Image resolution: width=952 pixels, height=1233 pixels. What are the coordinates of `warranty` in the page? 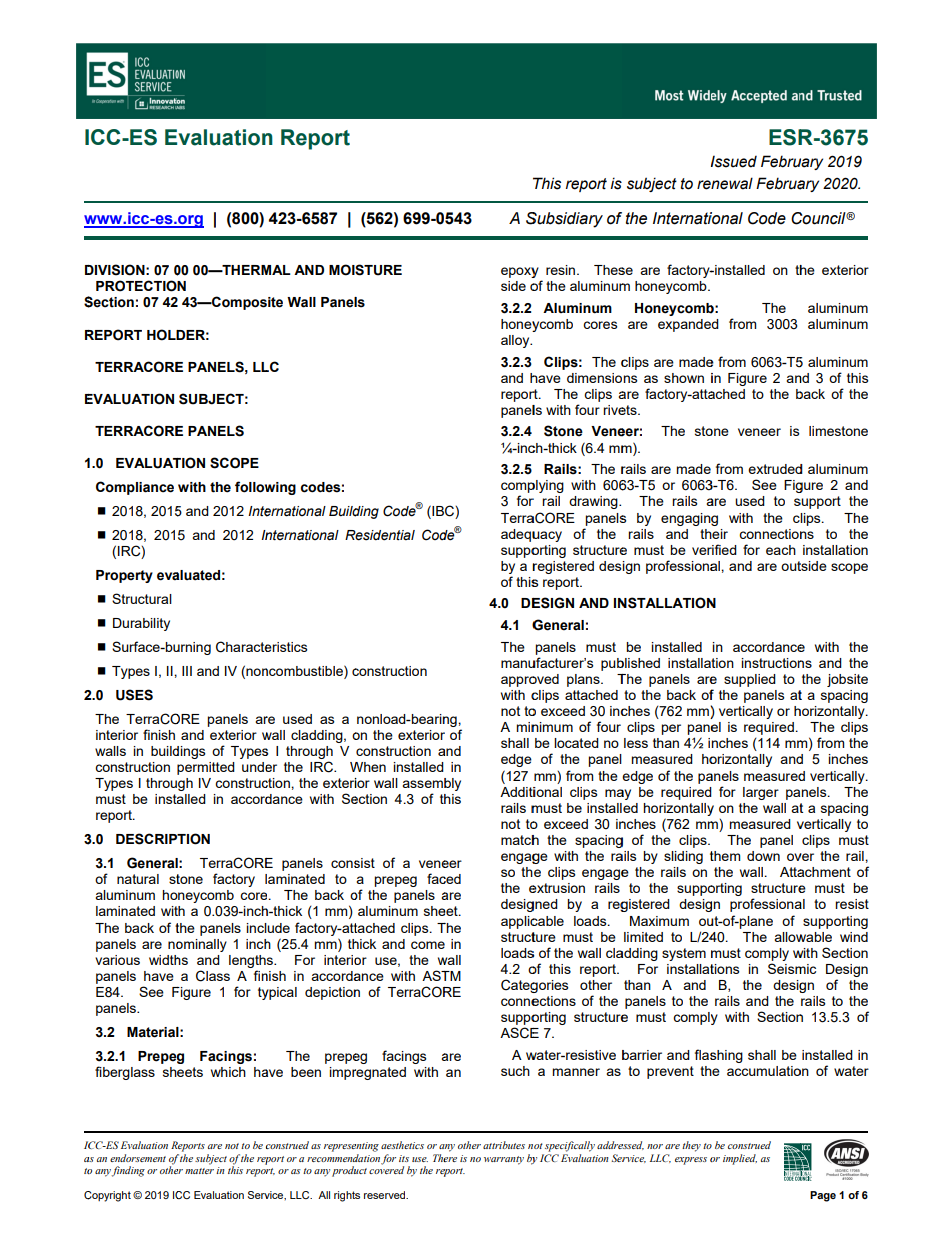 It's located at (504, 1160).
